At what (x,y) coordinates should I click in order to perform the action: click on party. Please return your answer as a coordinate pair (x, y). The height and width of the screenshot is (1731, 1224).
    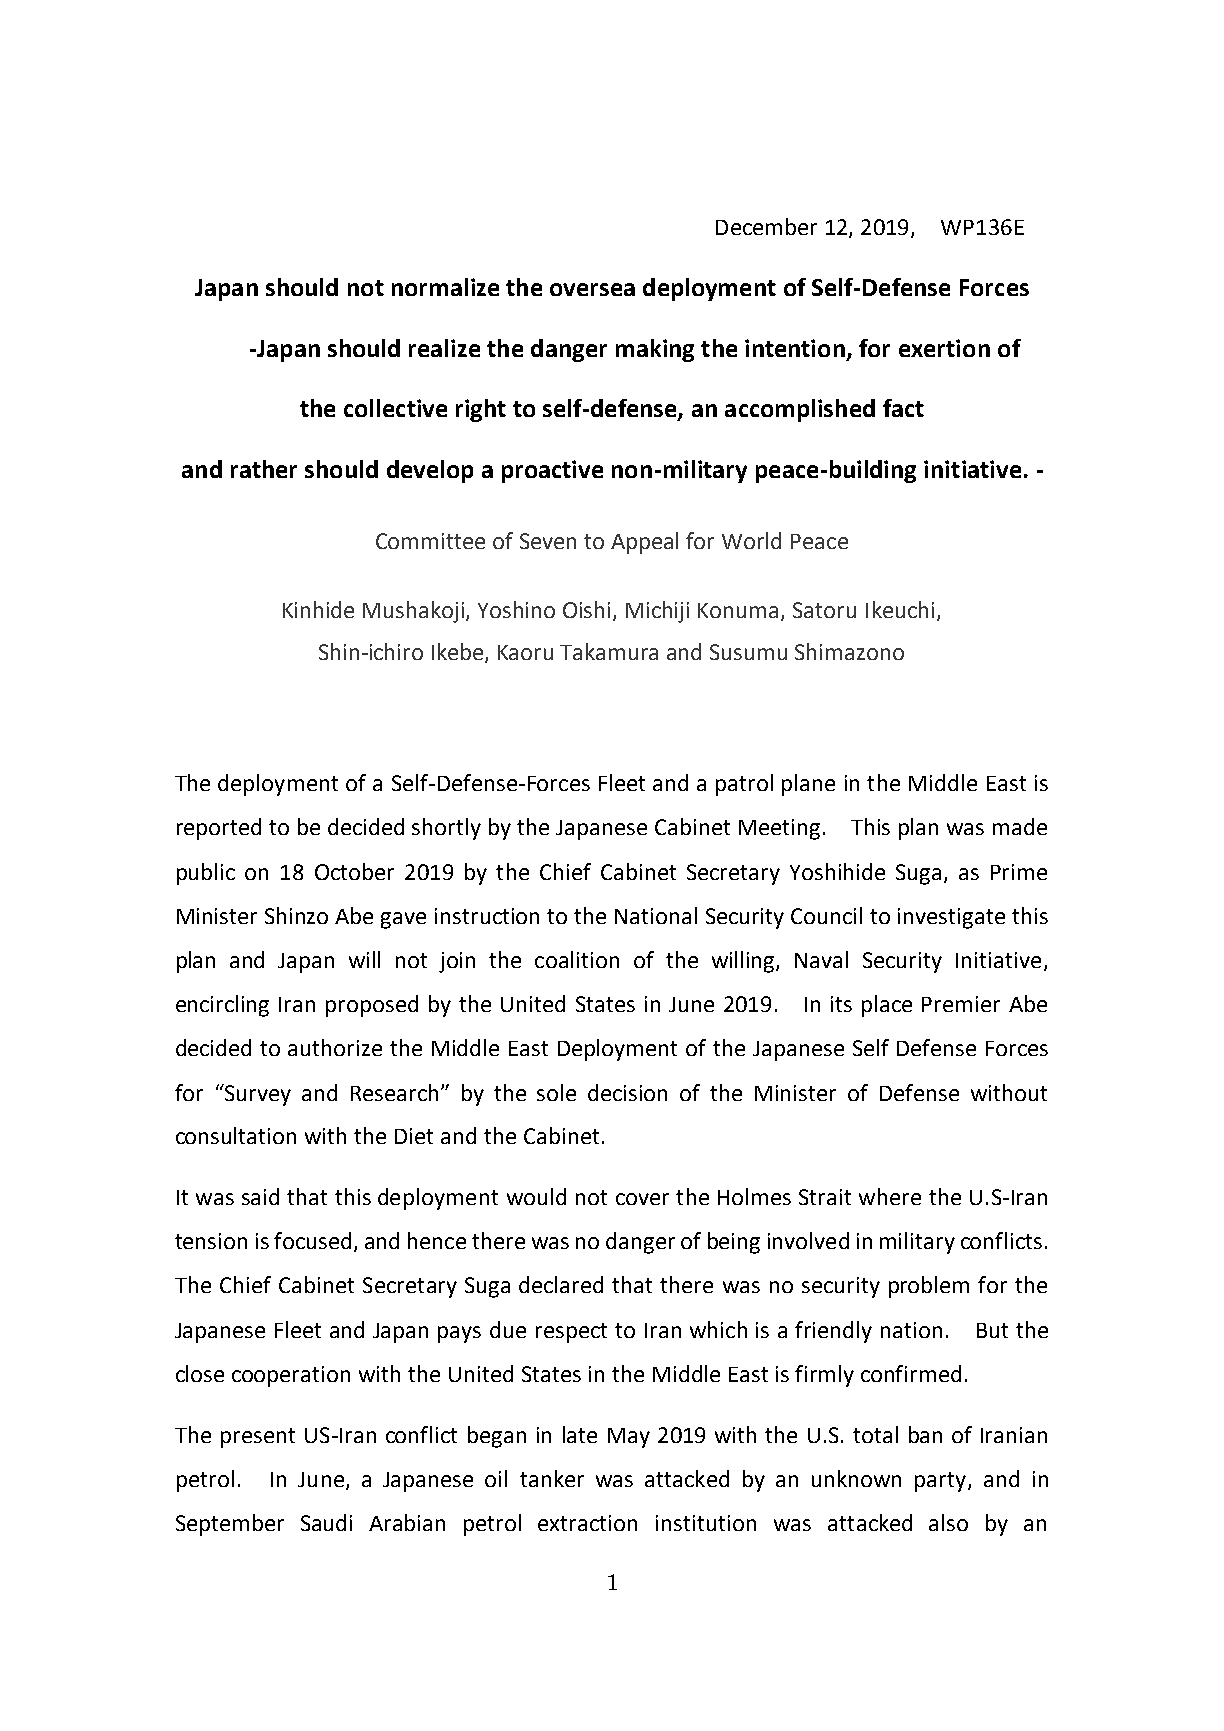
    Looking at the image, I should click on (942, 1482).
